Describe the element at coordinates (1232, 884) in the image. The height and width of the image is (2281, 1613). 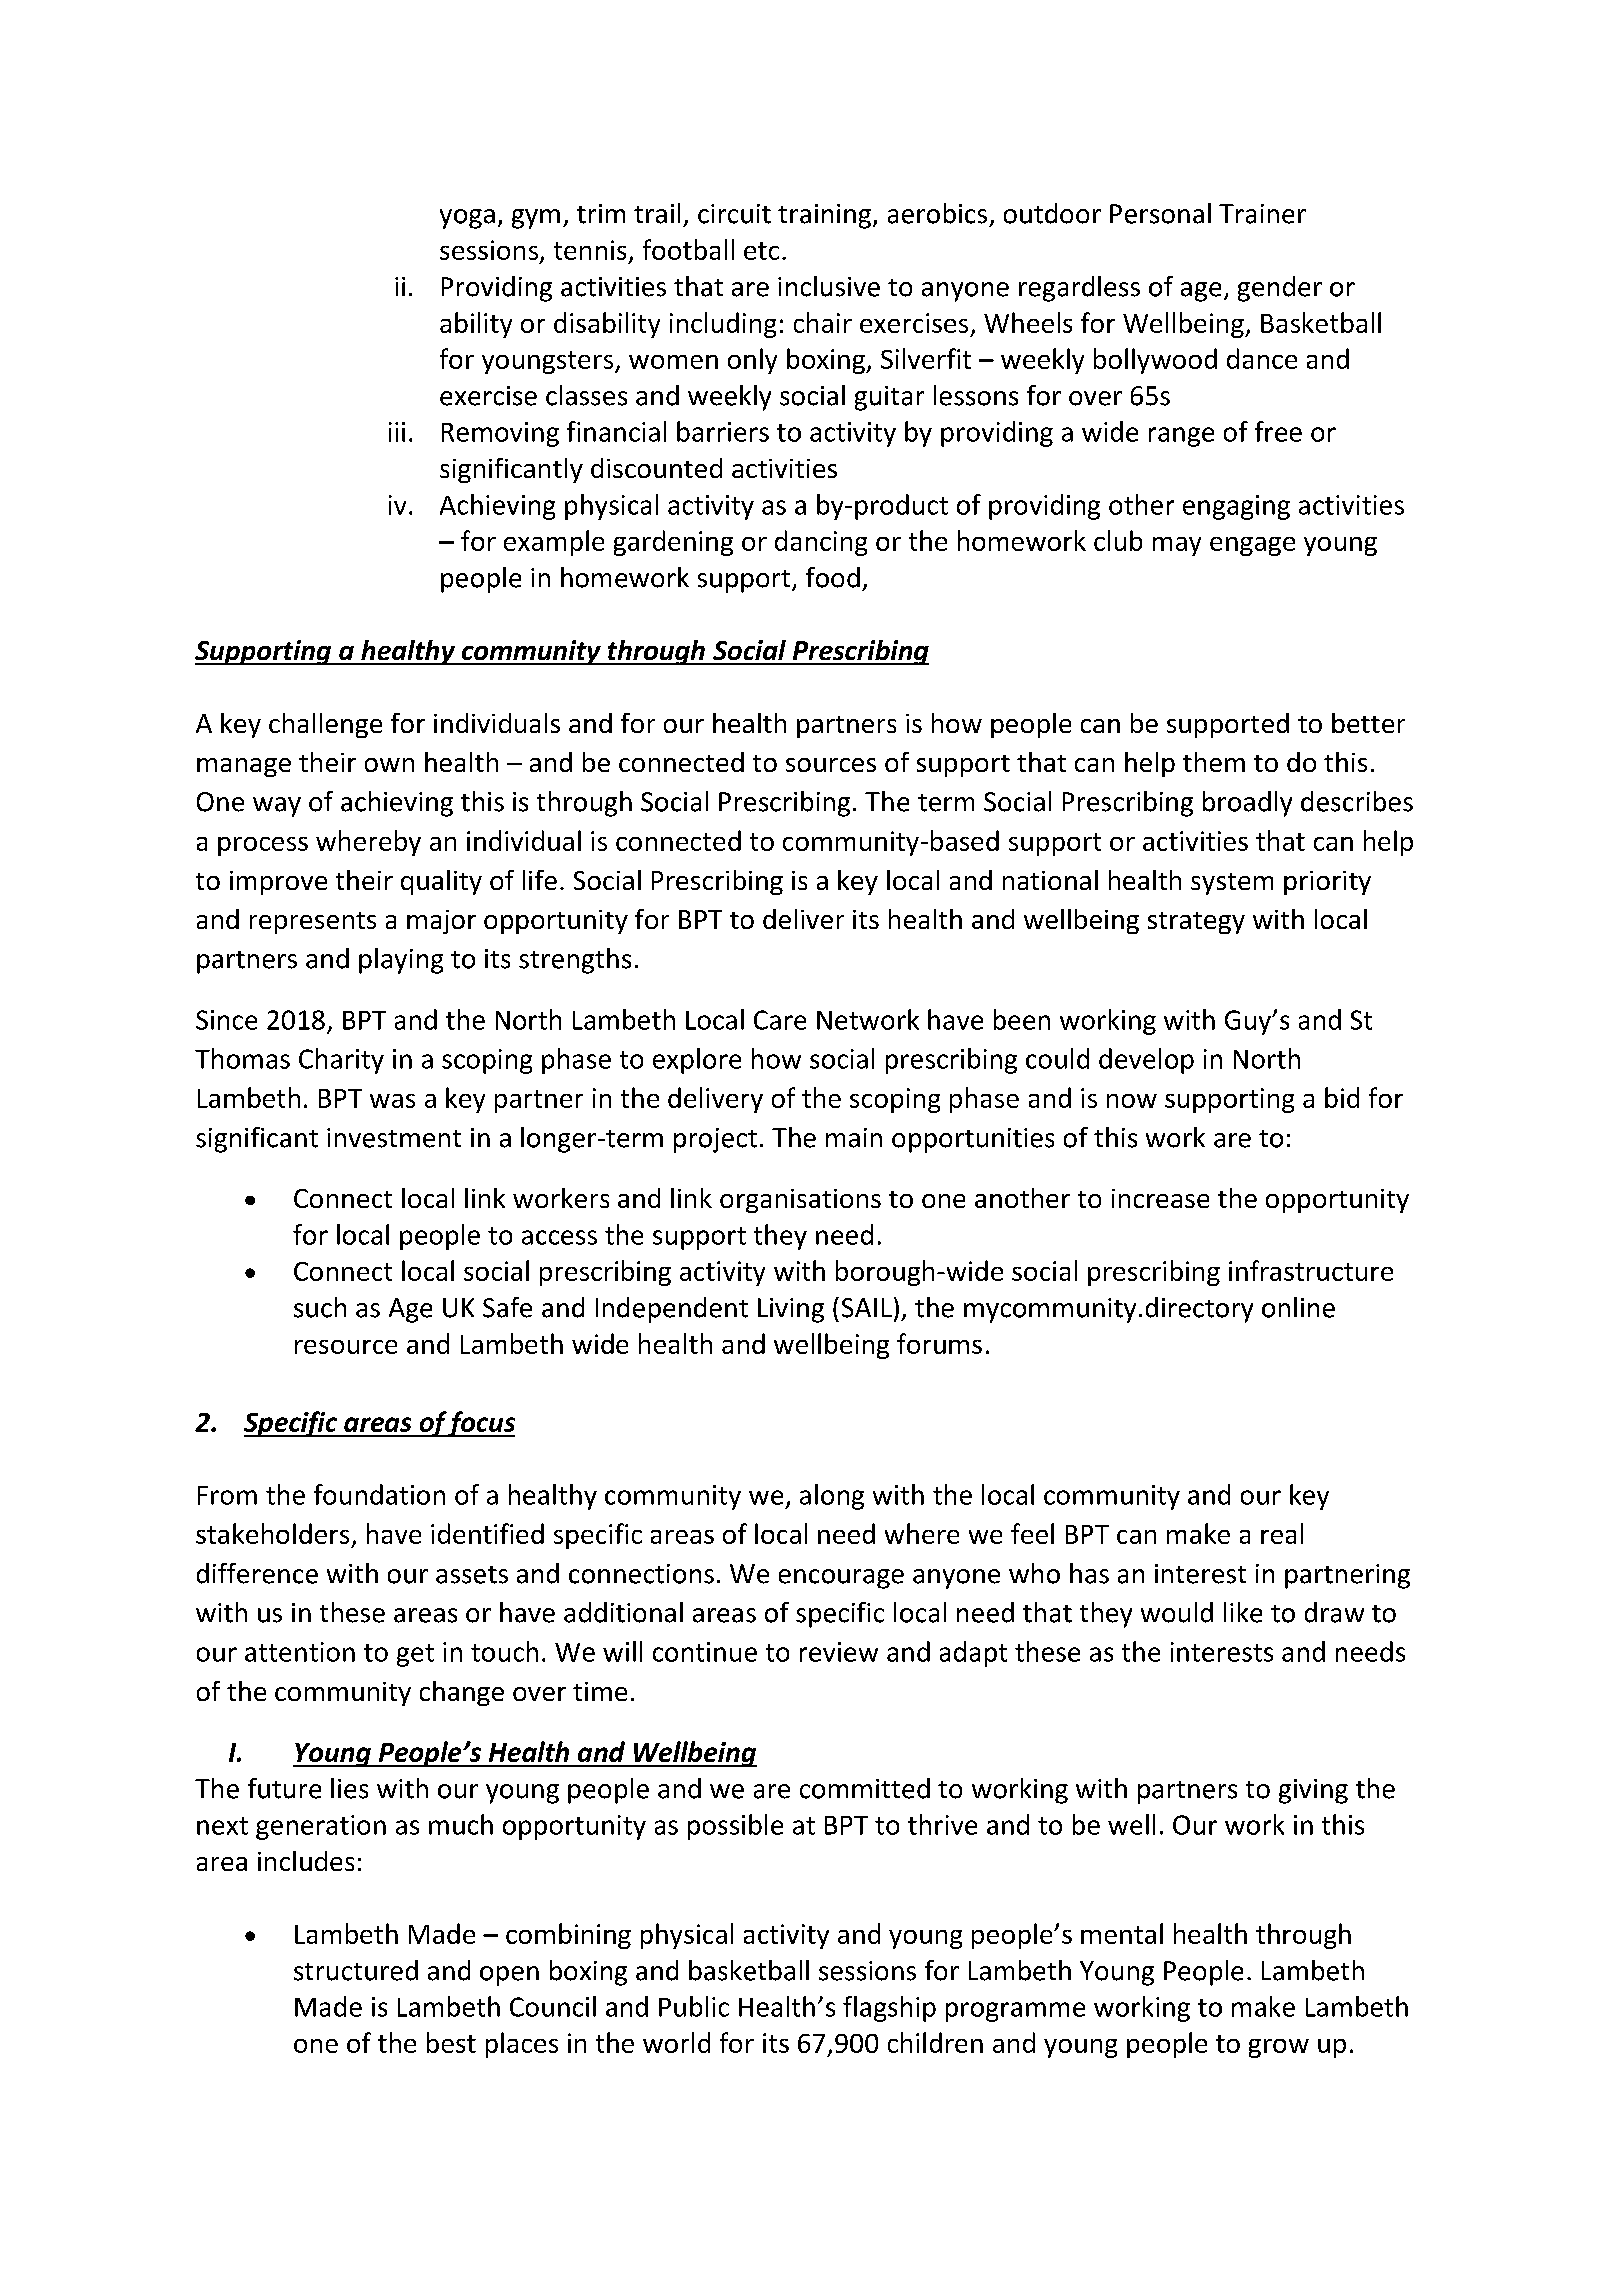
I see `system` at that location.
